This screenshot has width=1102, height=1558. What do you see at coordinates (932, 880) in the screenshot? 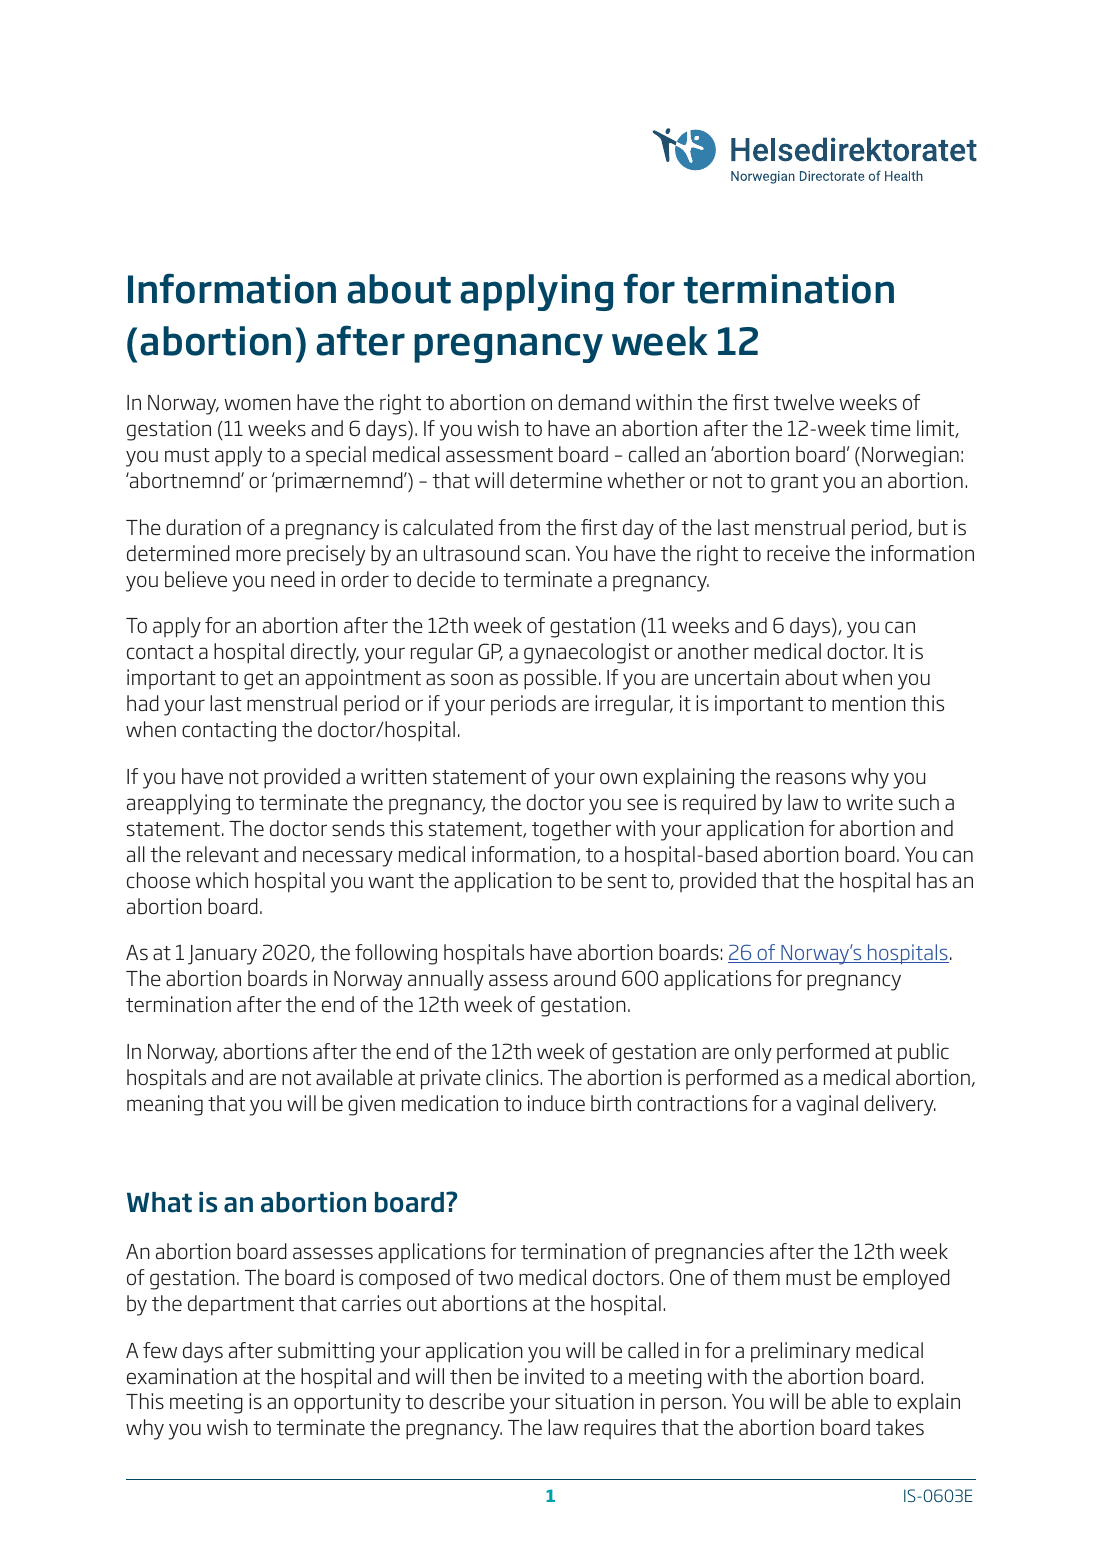
I see `has` at bounding box center [932, 880].
